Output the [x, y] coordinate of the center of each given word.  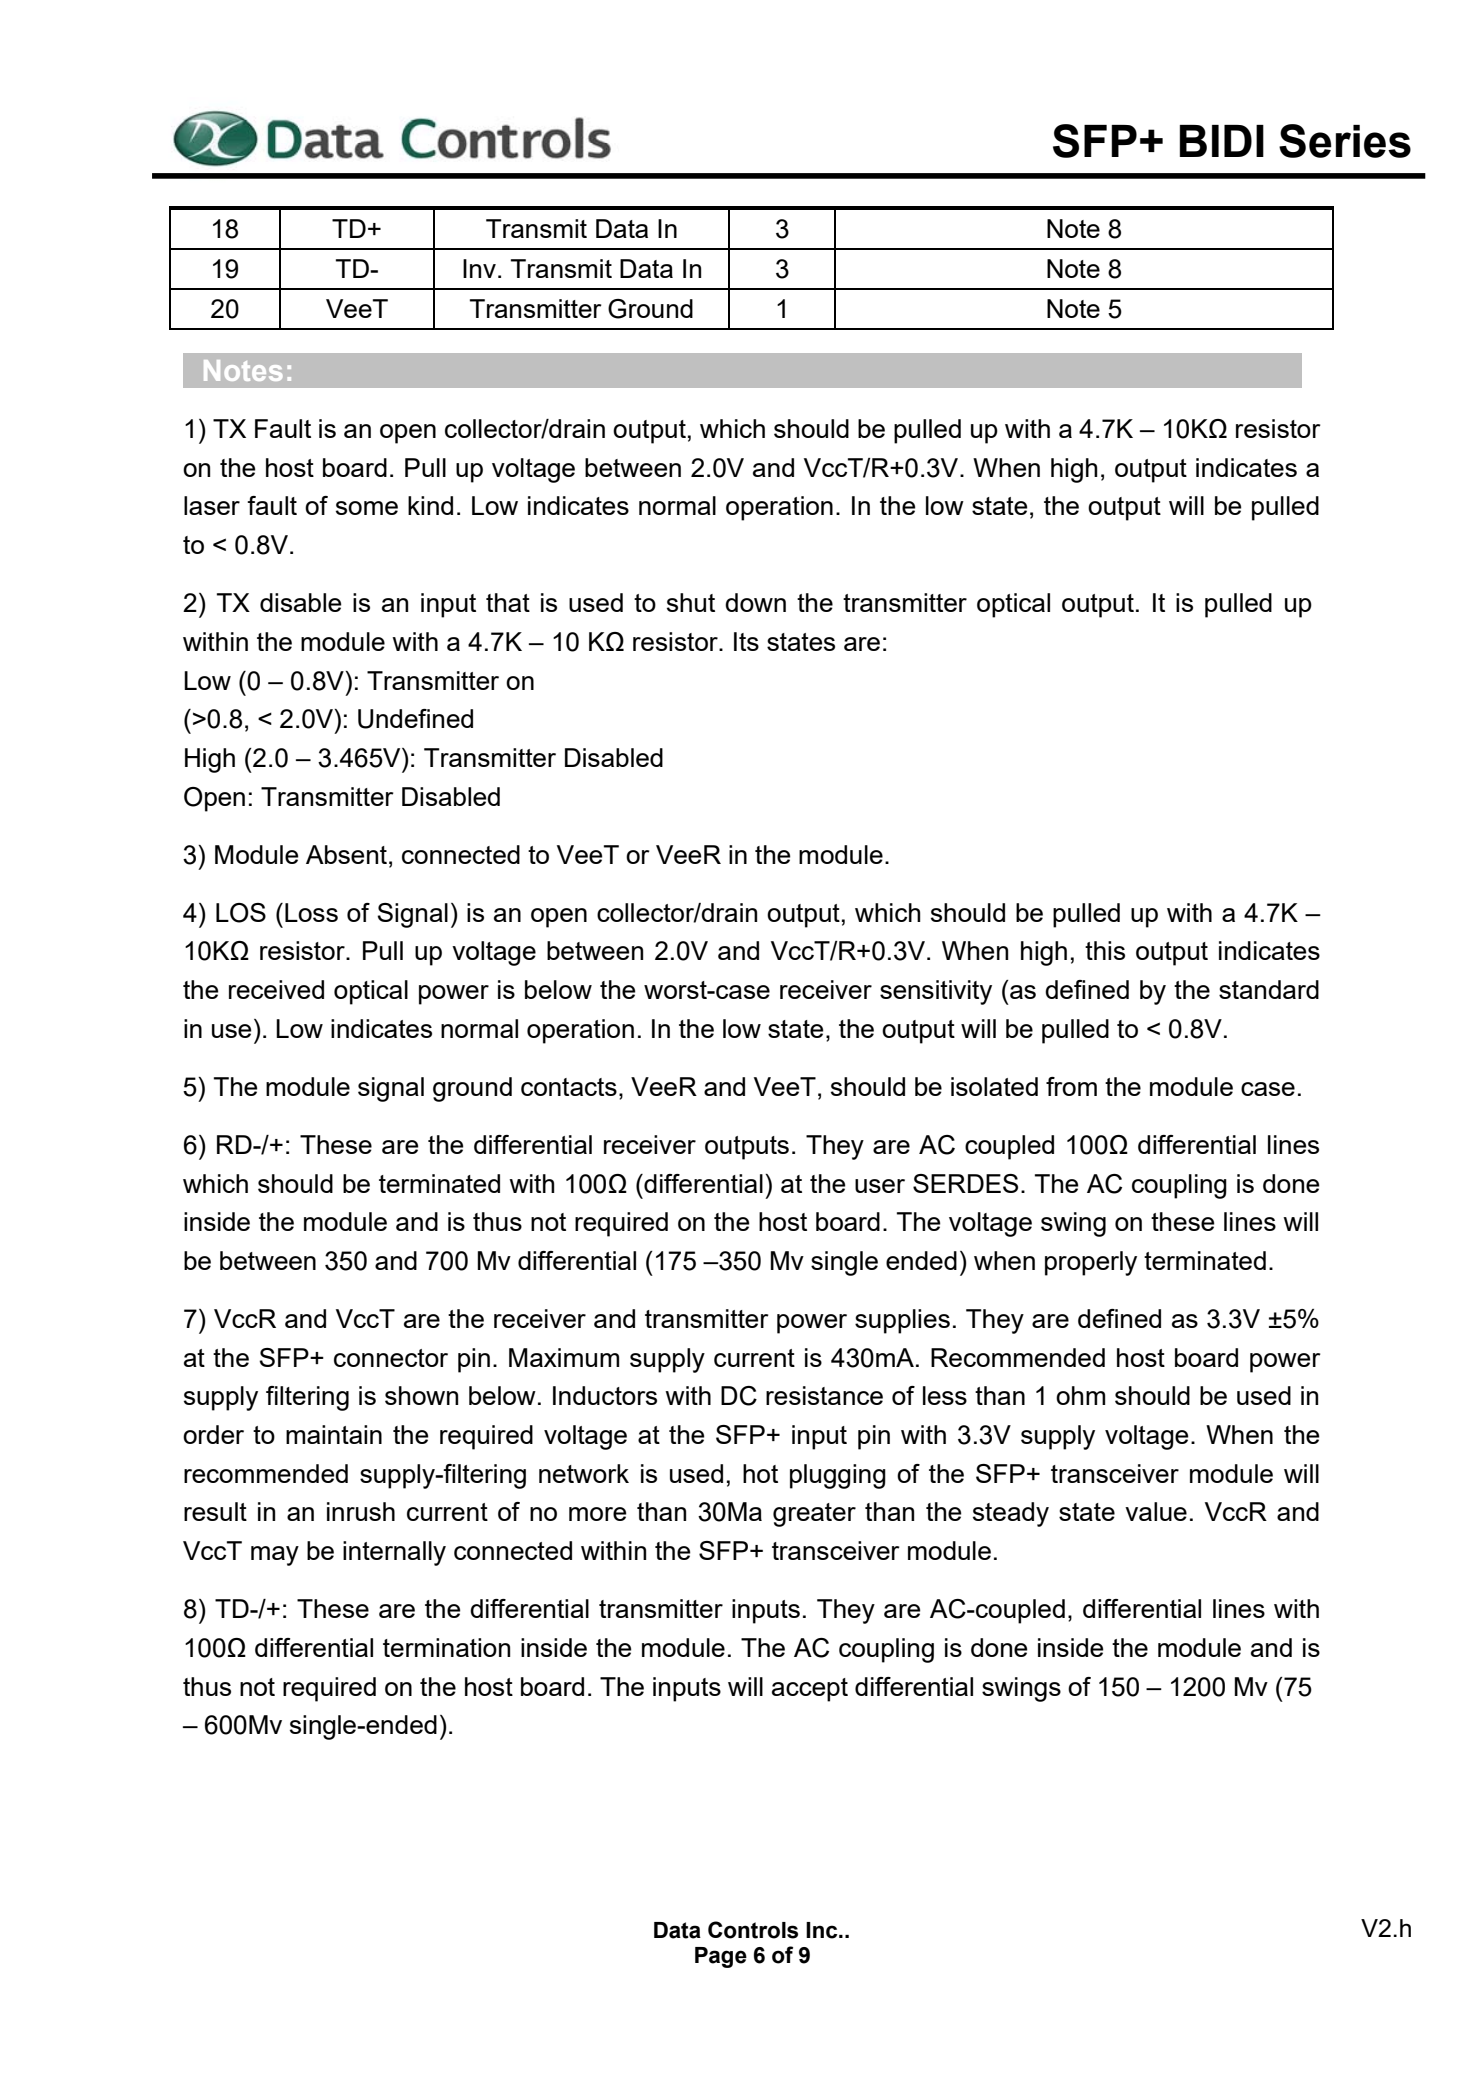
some [367, 508]
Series [1345, 141]
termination [446, 1647]
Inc [823, 1930]
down [755, 602]
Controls [753, 1930]
